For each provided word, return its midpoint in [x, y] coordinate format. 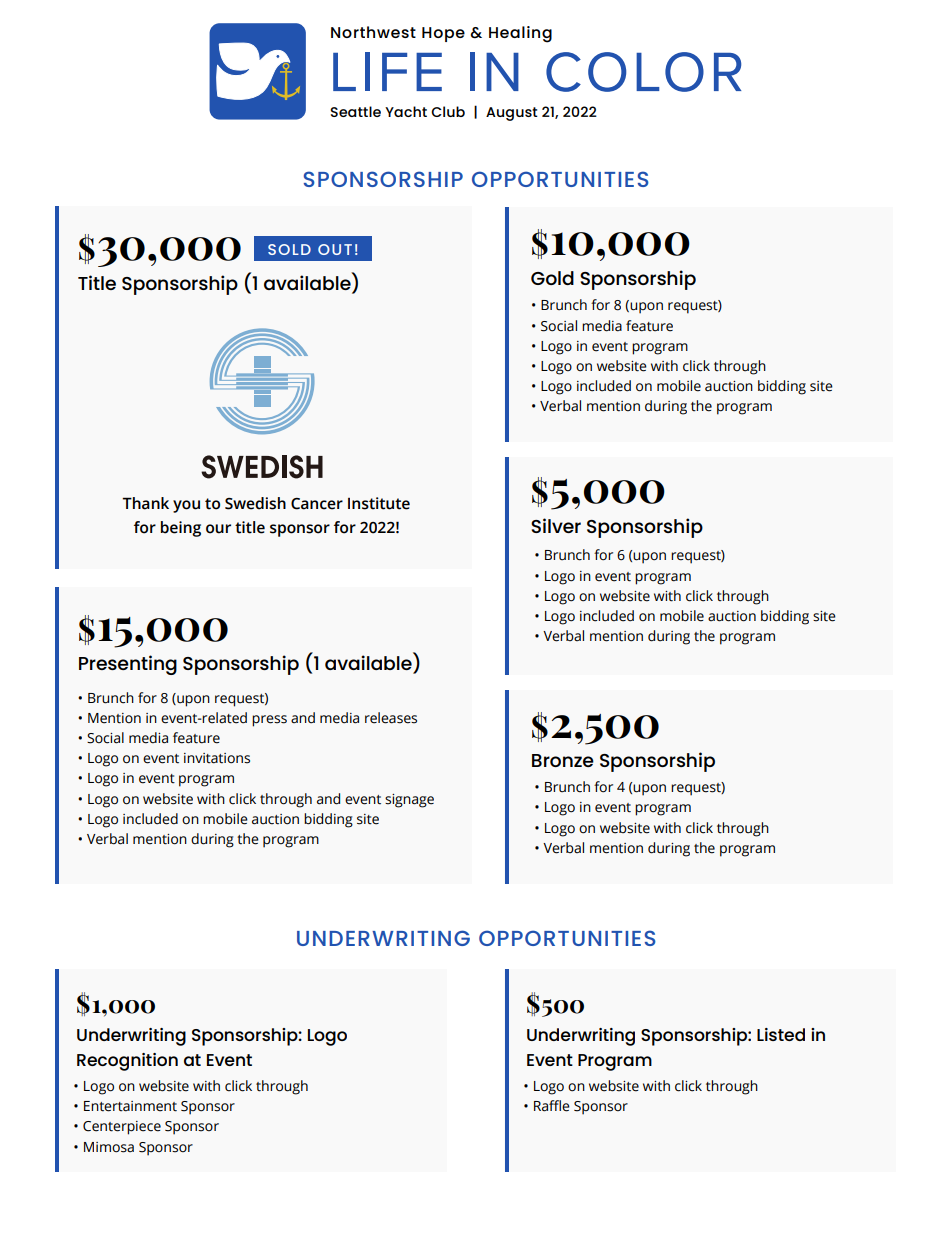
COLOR [643, 72]
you [186, 506]
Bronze [563, 760]
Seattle [355, 111]
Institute [379, 503]
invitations [217, 758]
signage [409, 801]
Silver [556, 525]
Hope [443, 34]
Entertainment [130, 1106]
